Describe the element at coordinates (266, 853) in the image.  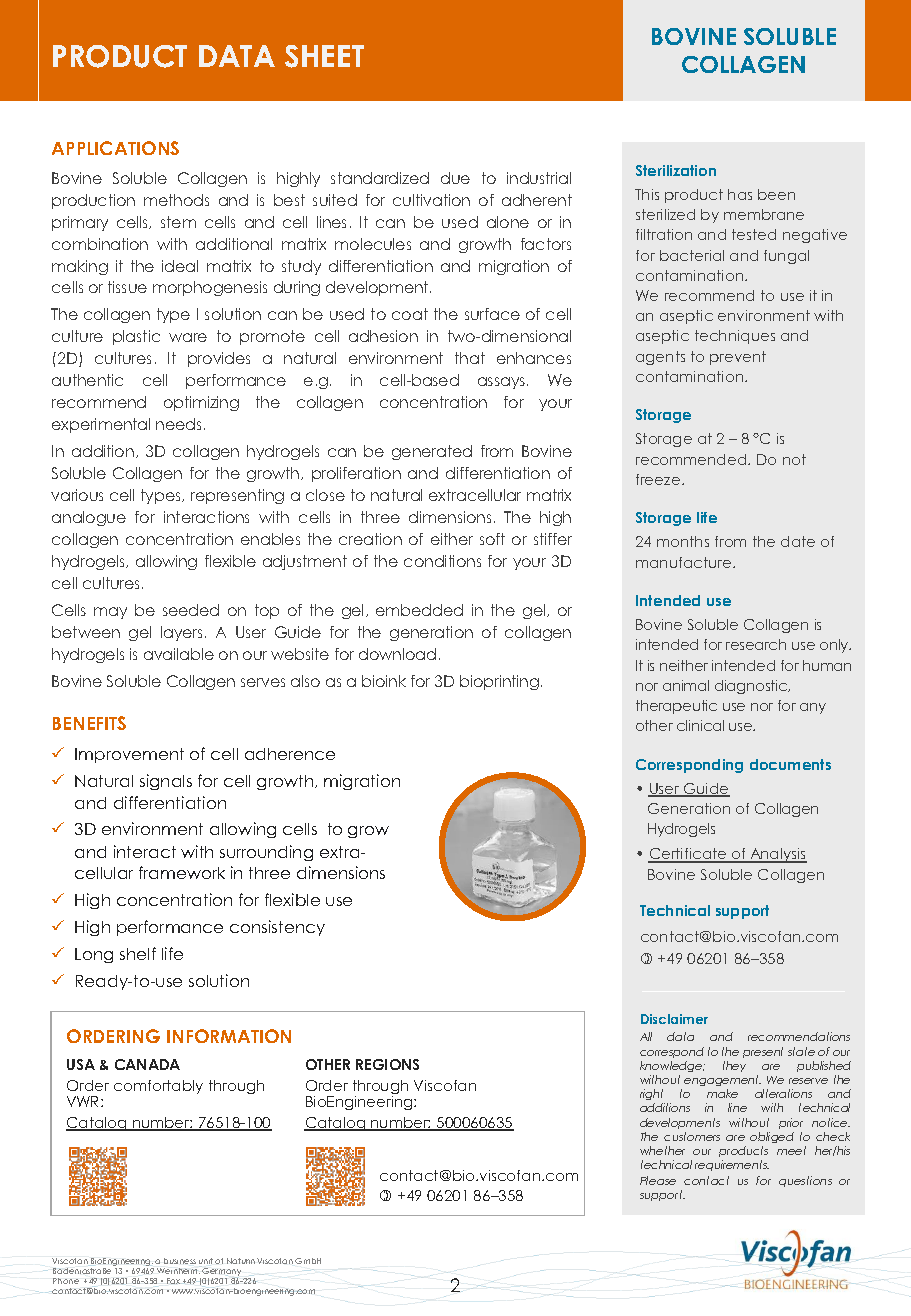
I see `surrounding` at that location.
